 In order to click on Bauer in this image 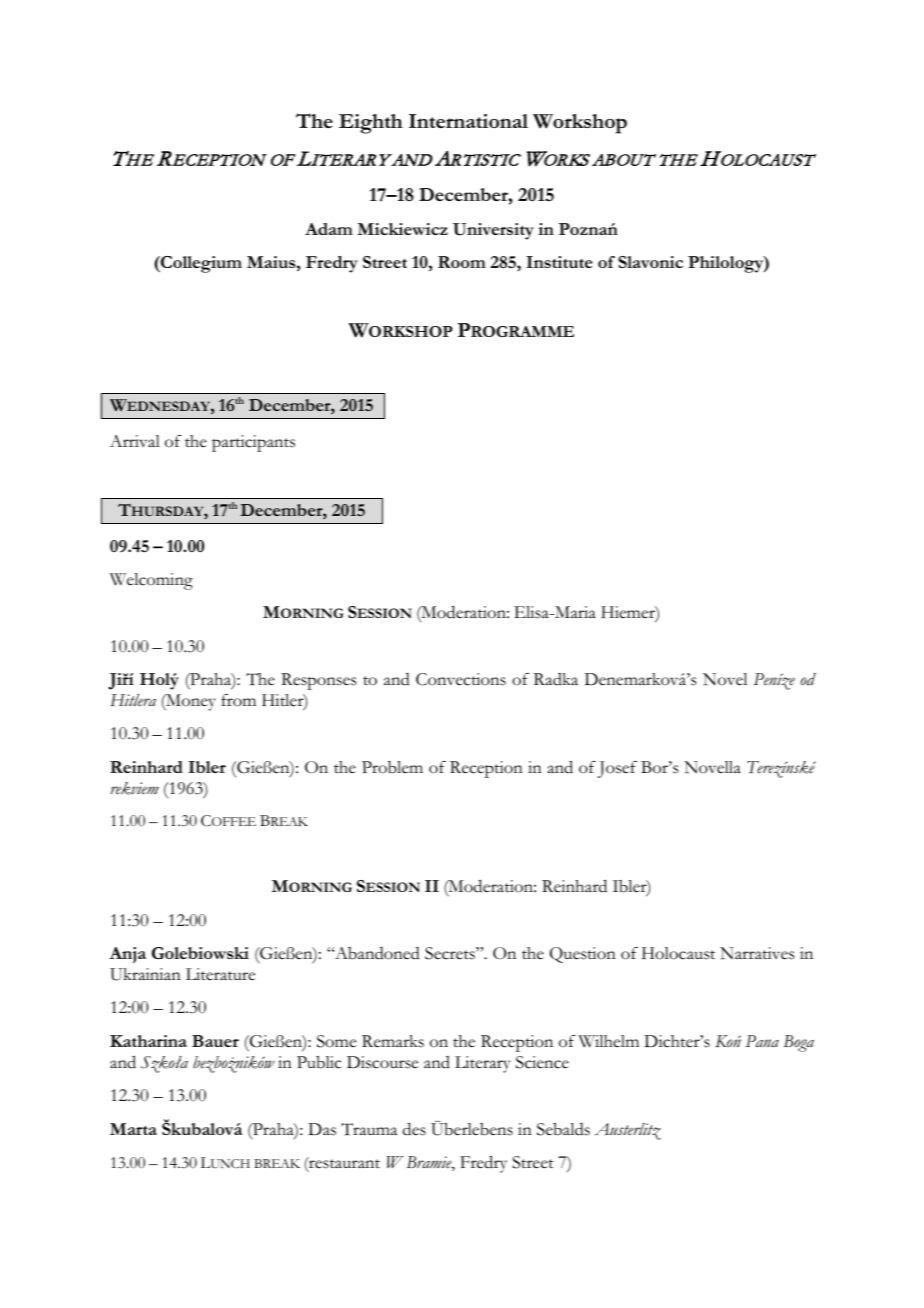, I will do `click(215, 1041)`.
